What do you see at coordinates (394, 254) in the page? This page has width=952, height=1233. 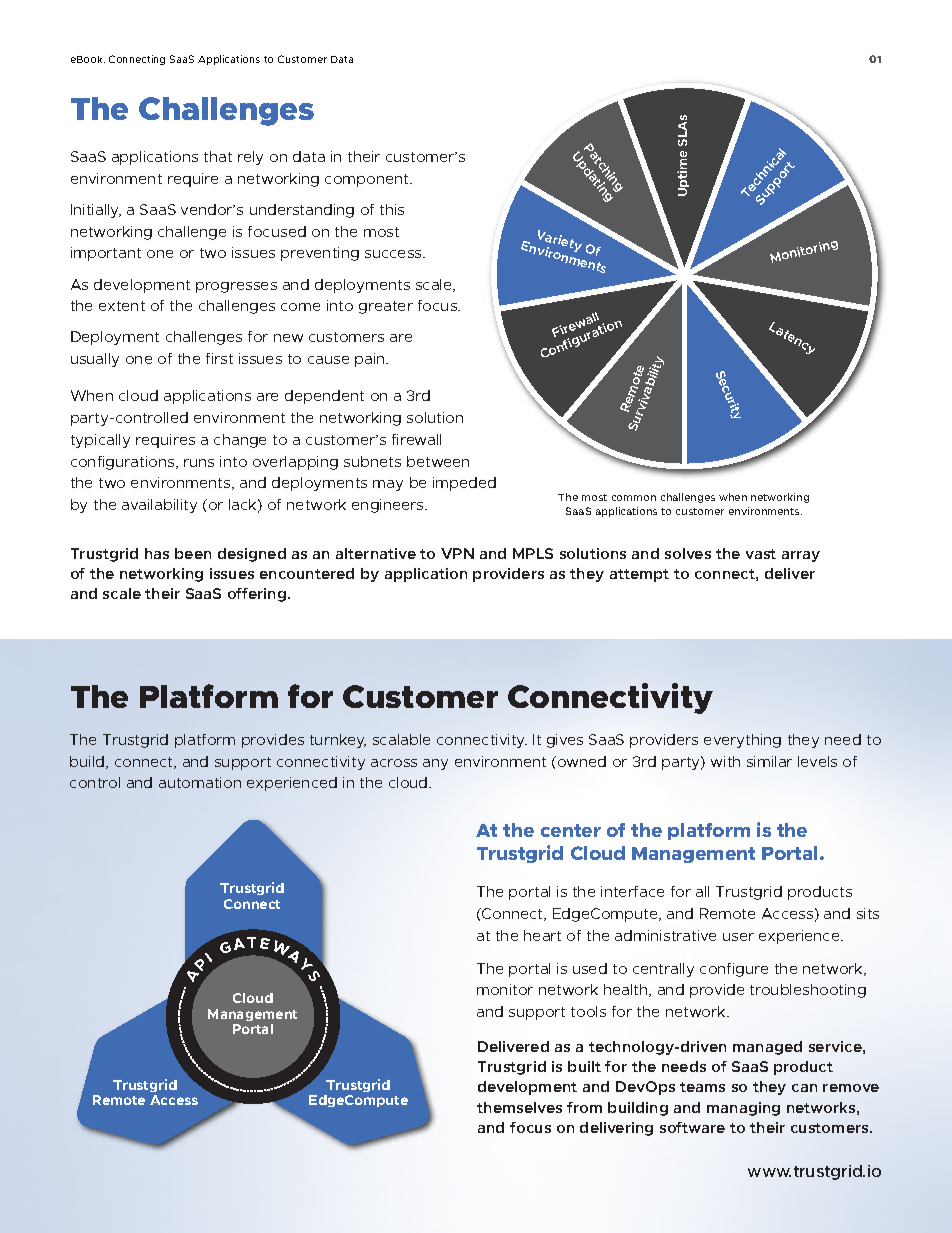 I see `success` at bounding box center [394, 254].
